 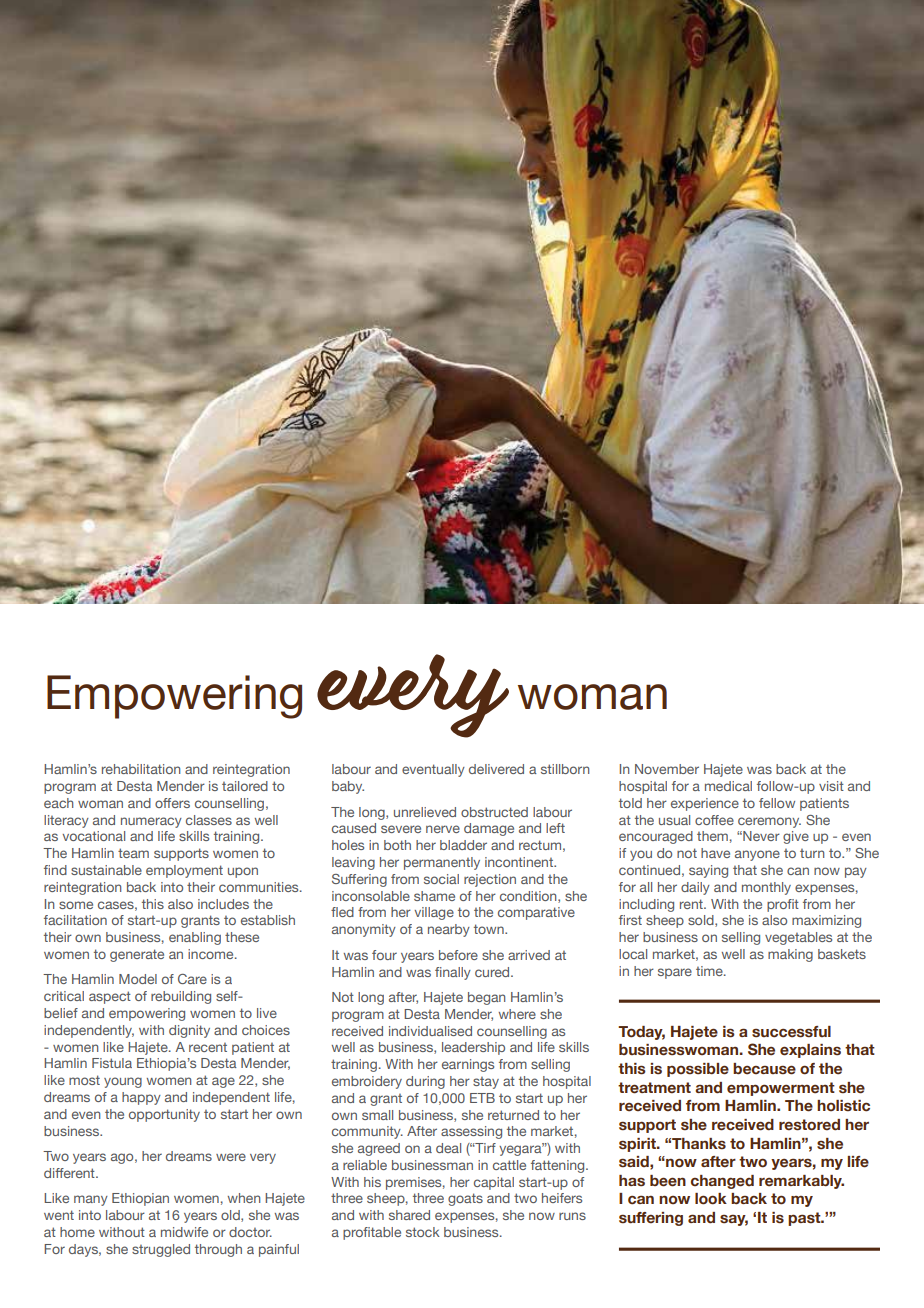 What do you see at coordinates (184, 1232) in the screenshot?
I see `midwife` at bounding box center [184, 1232].
